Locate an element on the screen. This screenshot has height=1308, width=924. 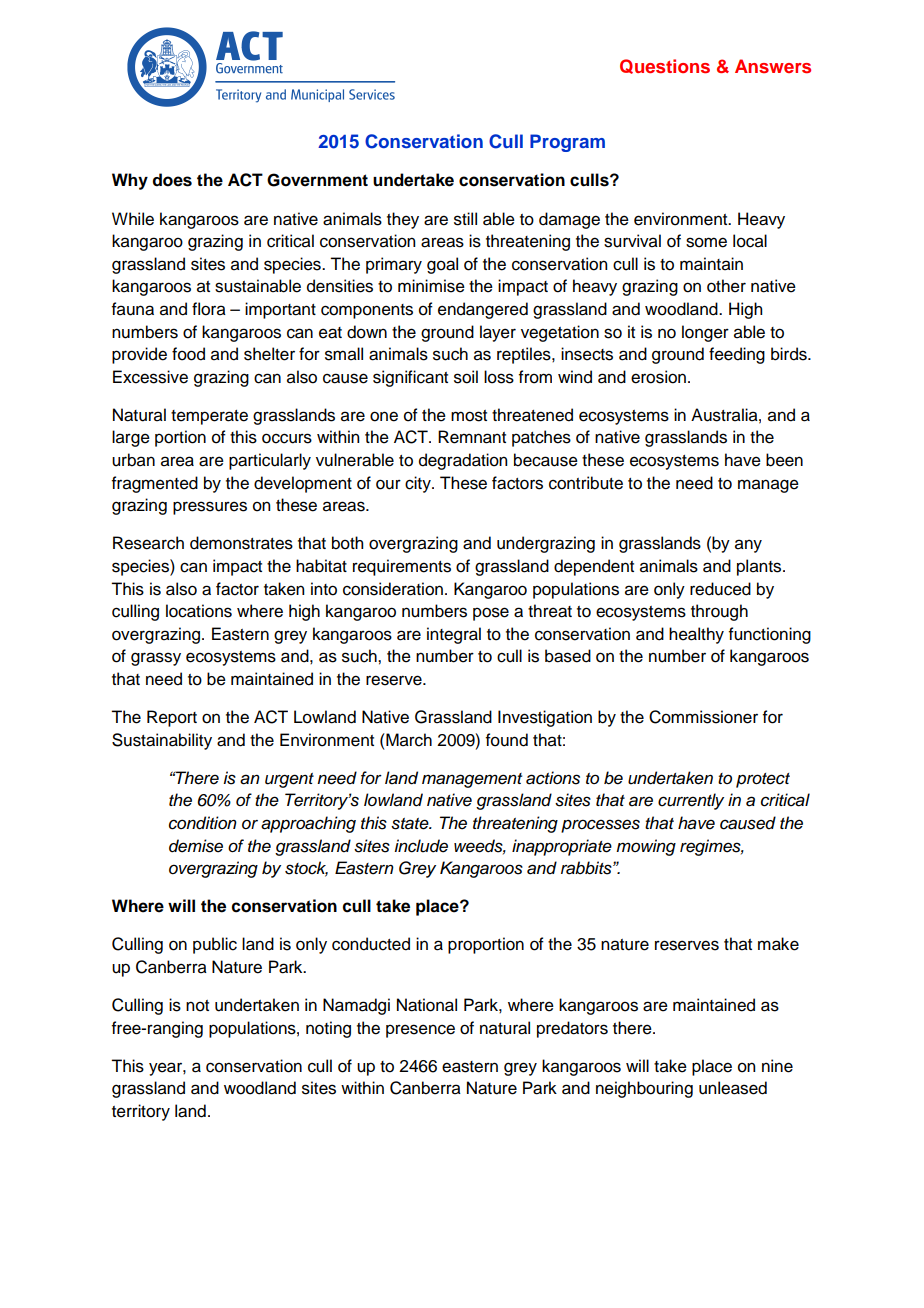
does is located at coordinates (172, 180).
